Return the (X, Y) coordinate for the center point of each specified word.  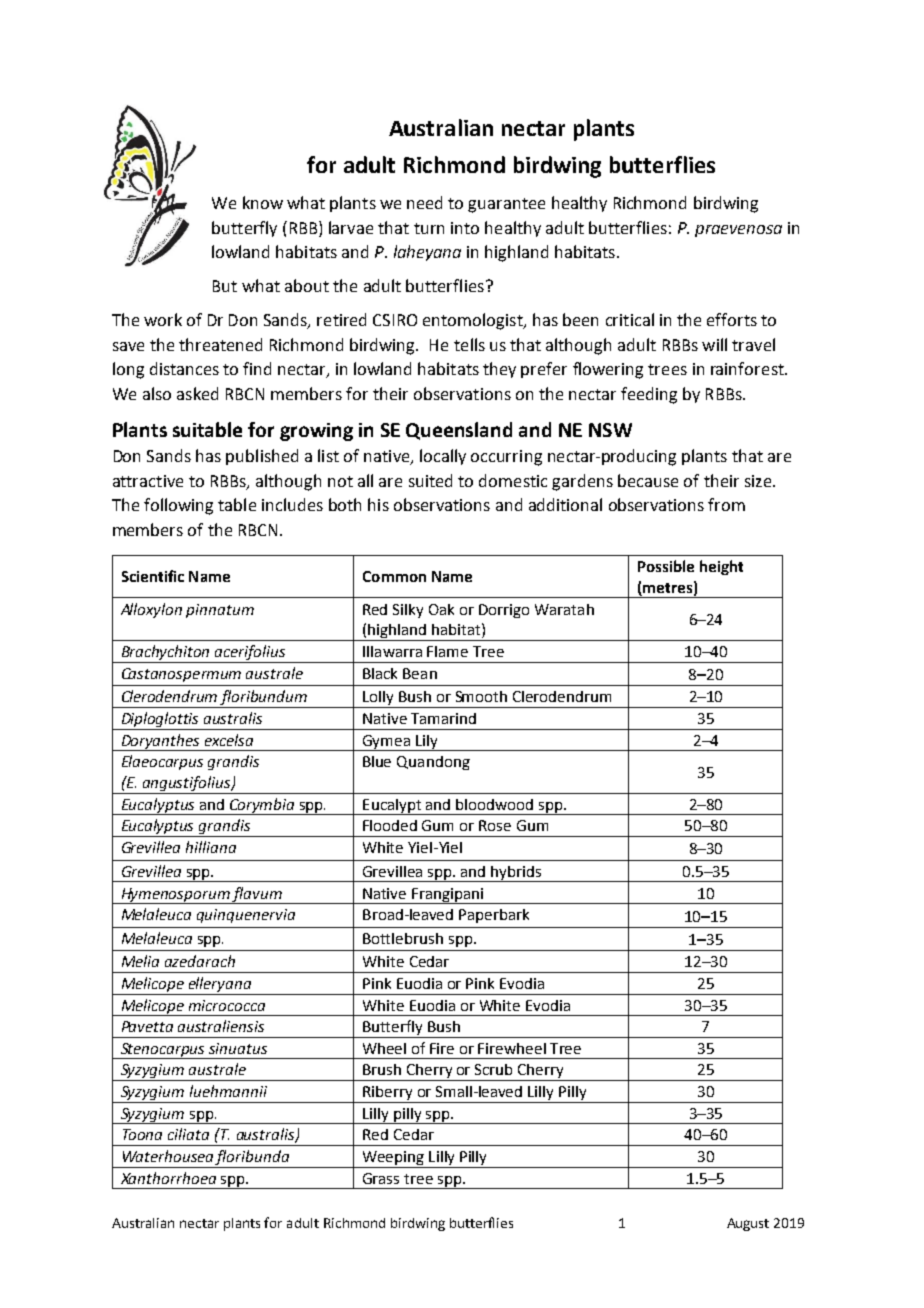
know (263, 202)
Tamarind (443, 718)
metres (666, 589)
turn (429, 228)
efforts (732, 319)
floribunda (253, 1159)
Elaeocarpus (162, 762)
